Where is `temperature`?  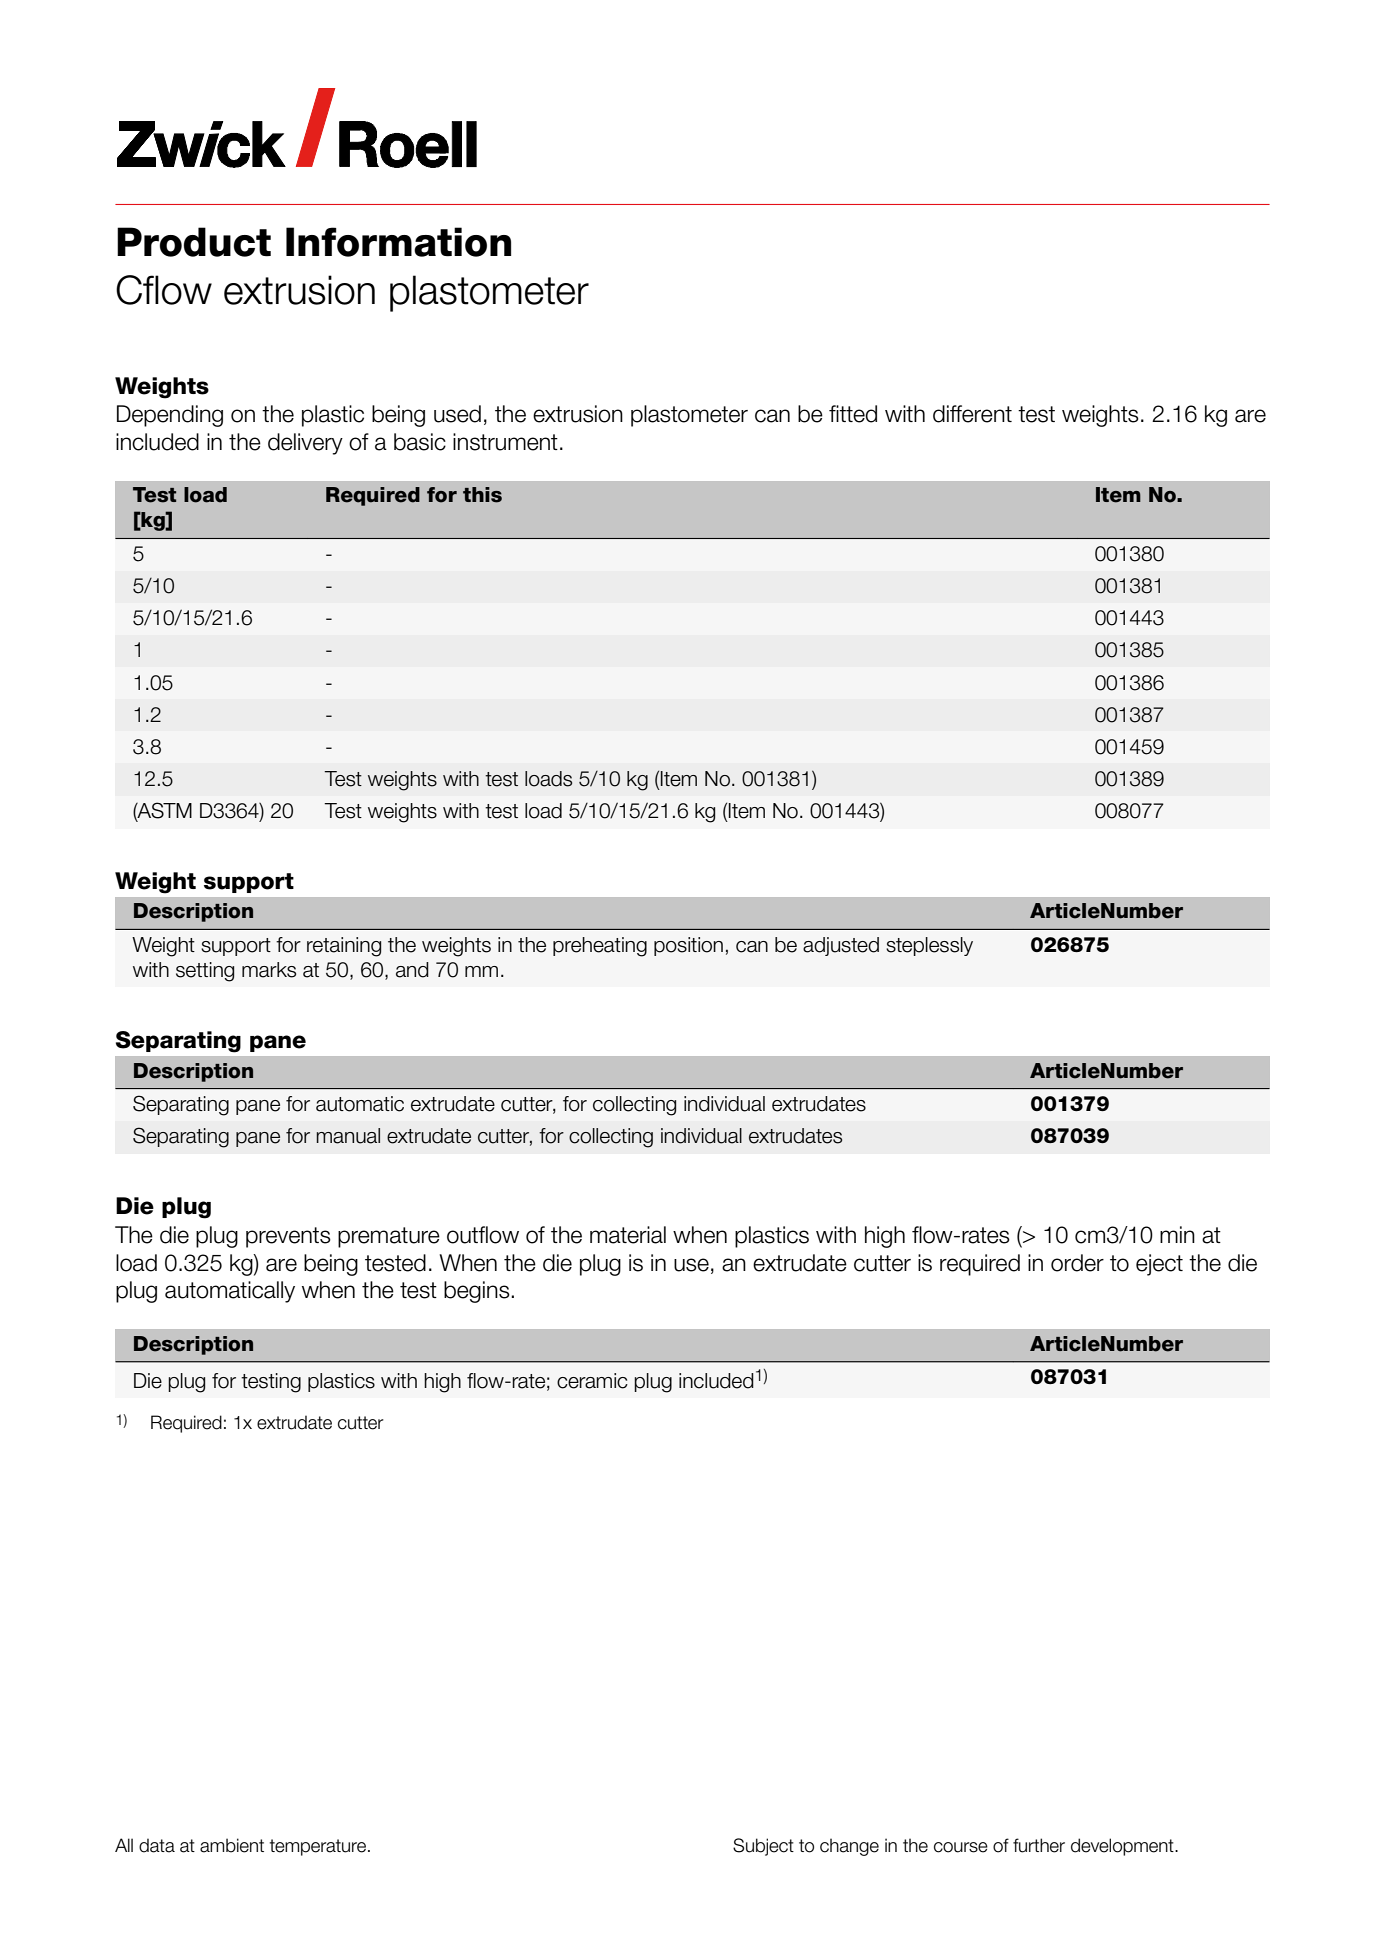 temperature is located at coordinates (319, 1847).
